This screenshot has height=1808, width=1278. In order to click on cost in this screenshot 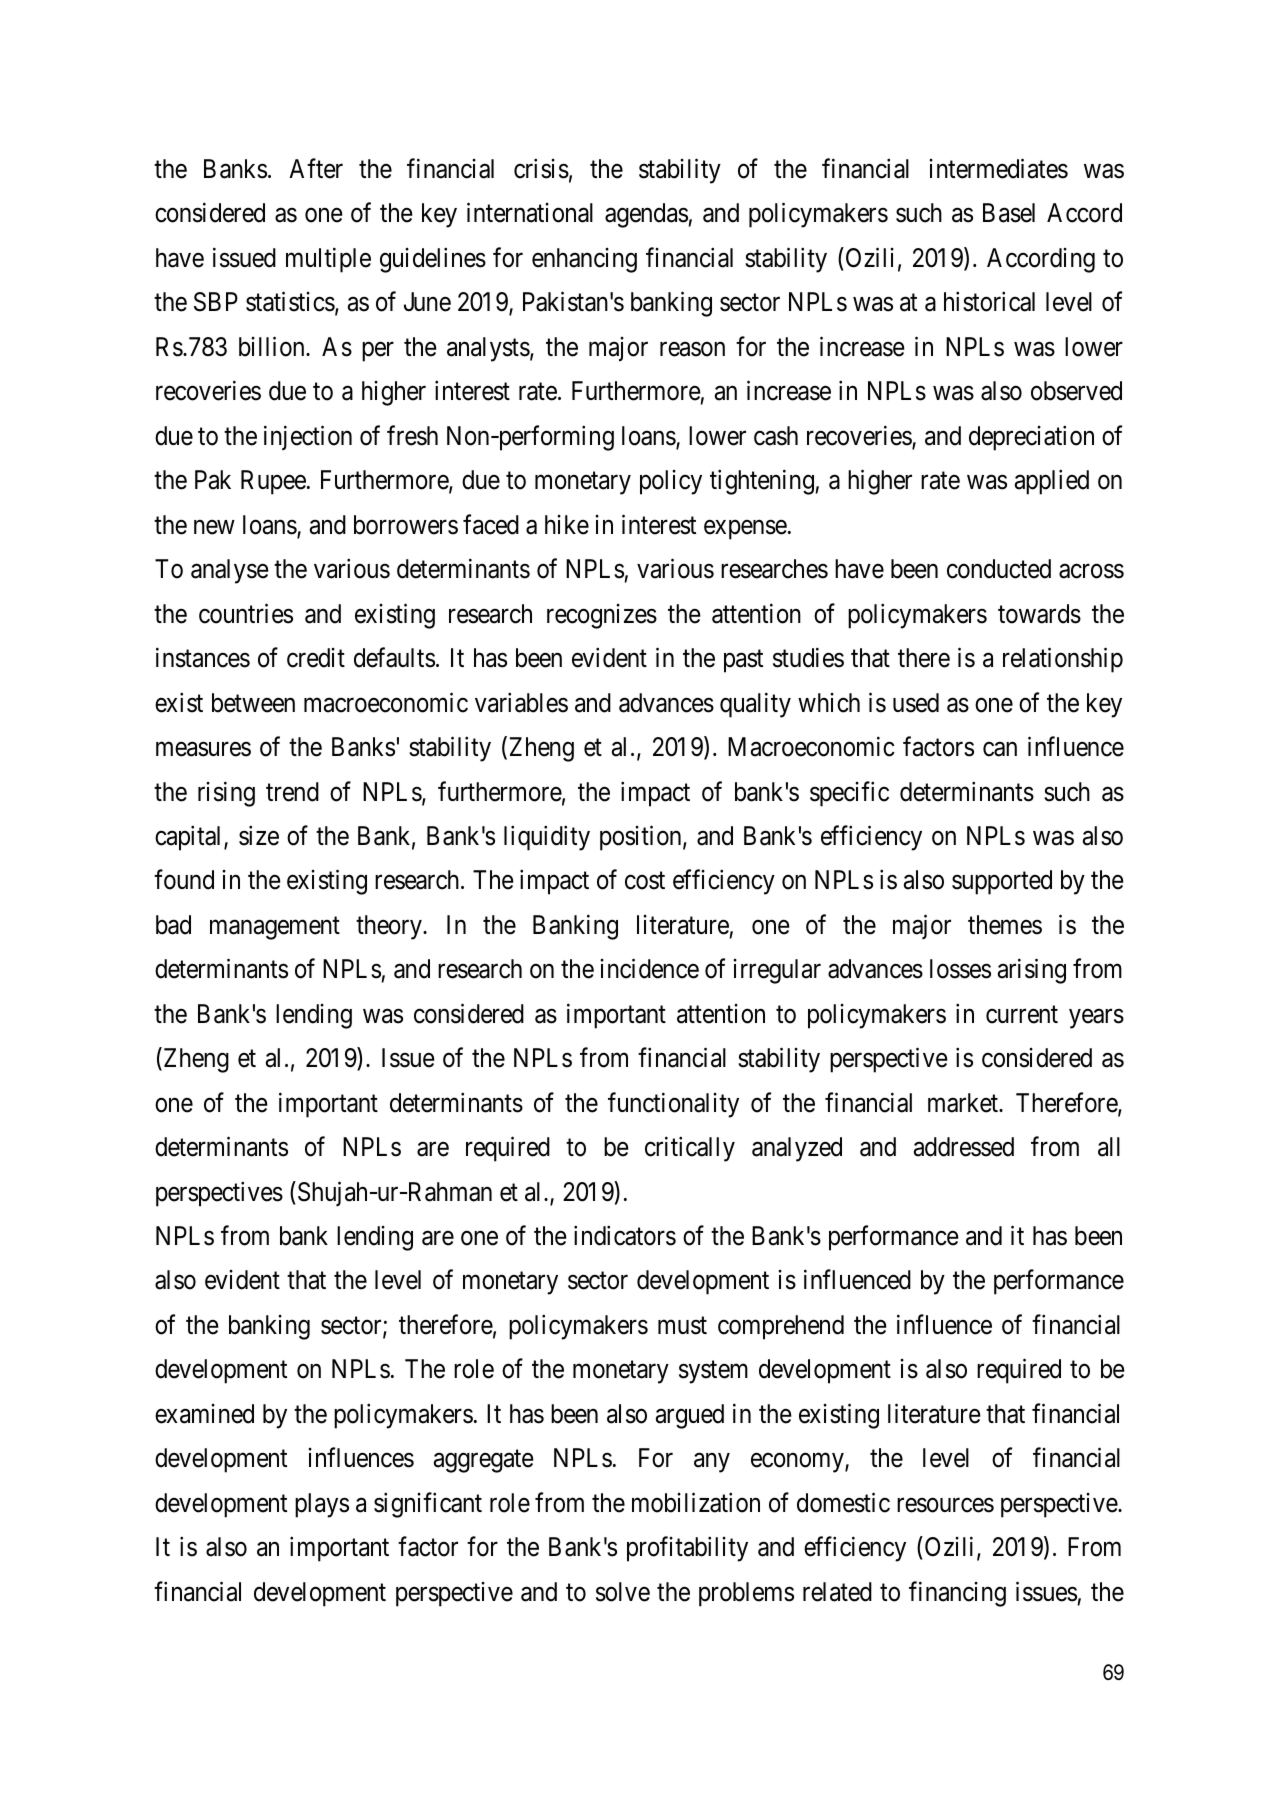, I will do `click(645, 881)`.
